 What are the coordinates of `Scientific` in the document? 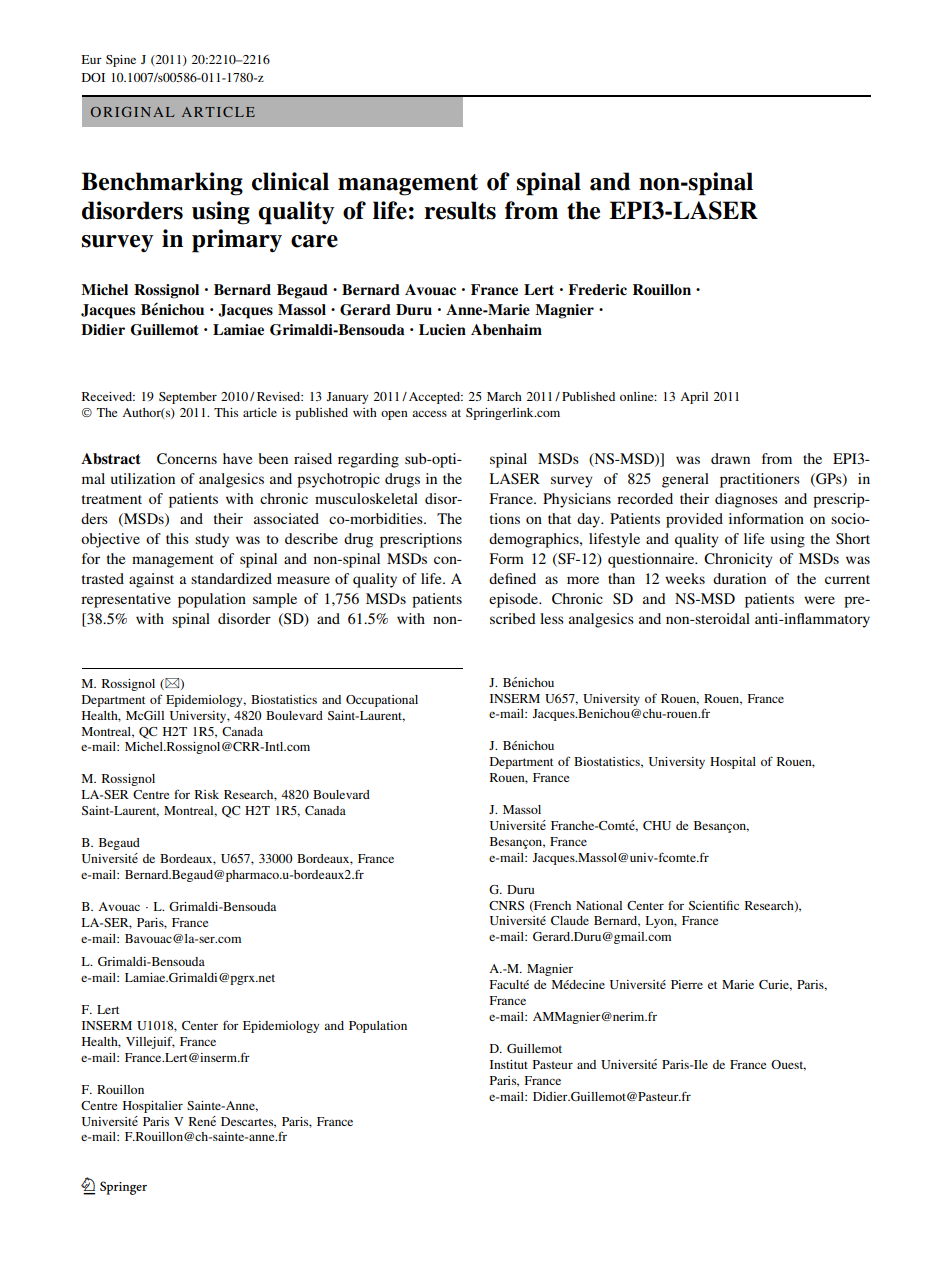 It's located at (714, 905).
